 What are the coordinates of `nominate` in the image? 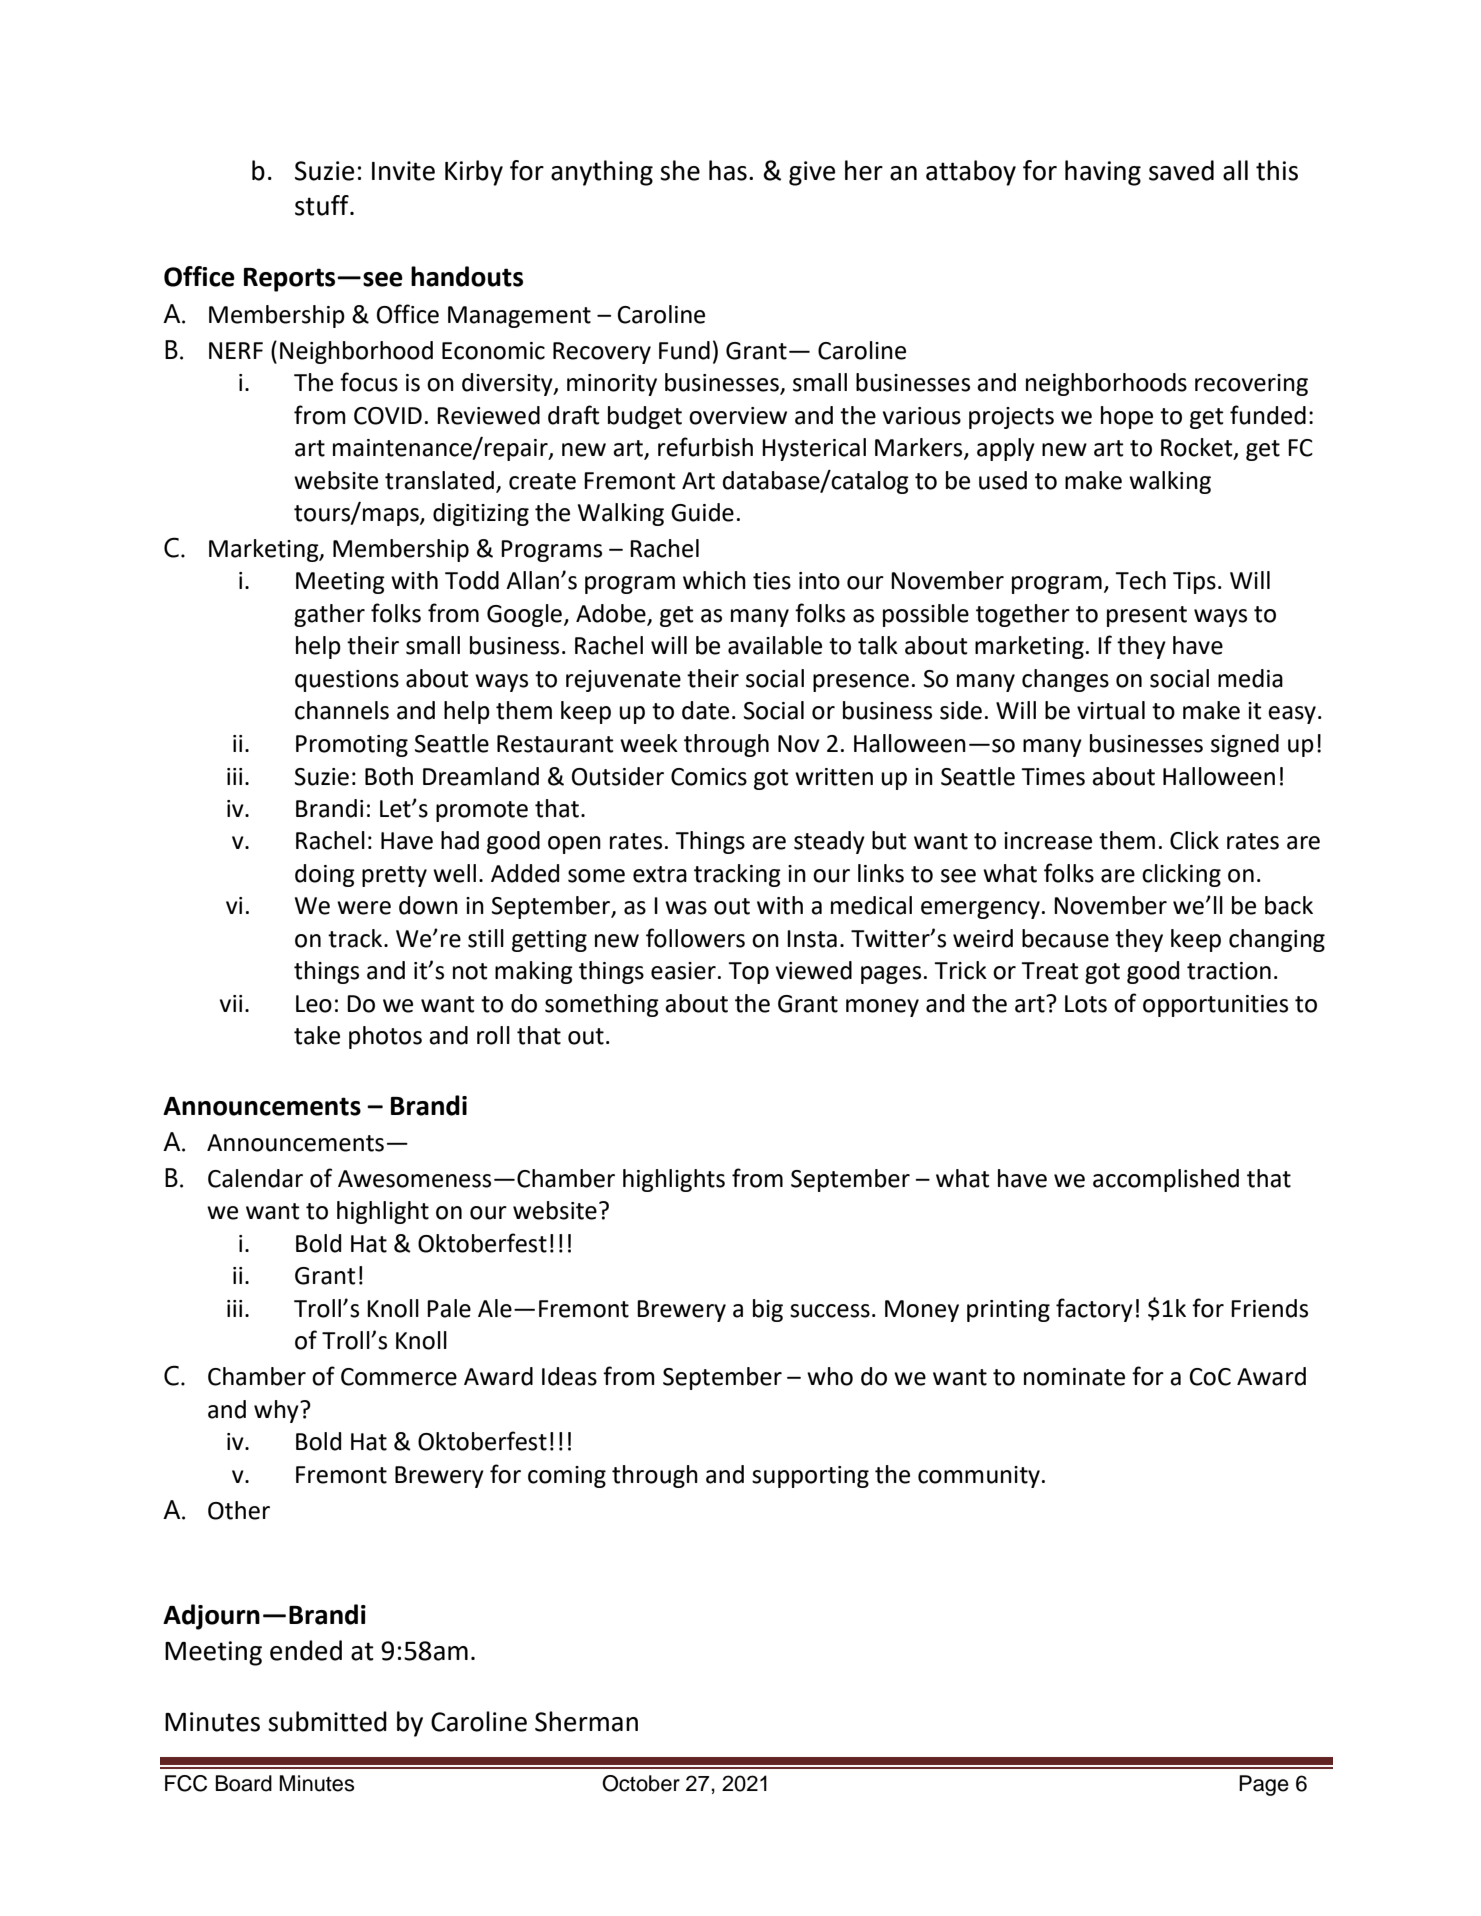 It's located at (1074, 1377).
